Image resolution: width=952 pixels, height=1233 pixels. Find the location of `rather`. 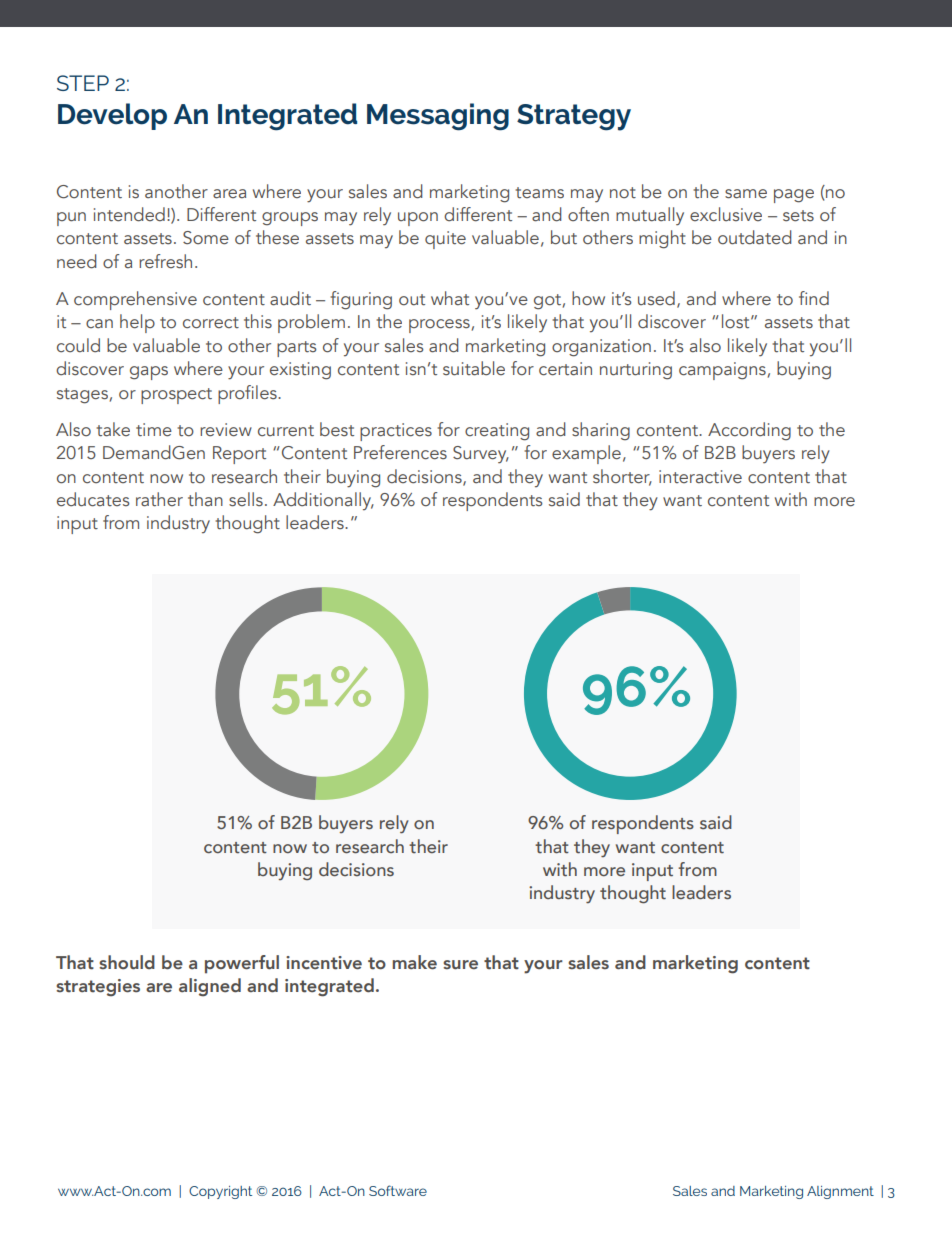

rather is located at coordinates (159, 499).
